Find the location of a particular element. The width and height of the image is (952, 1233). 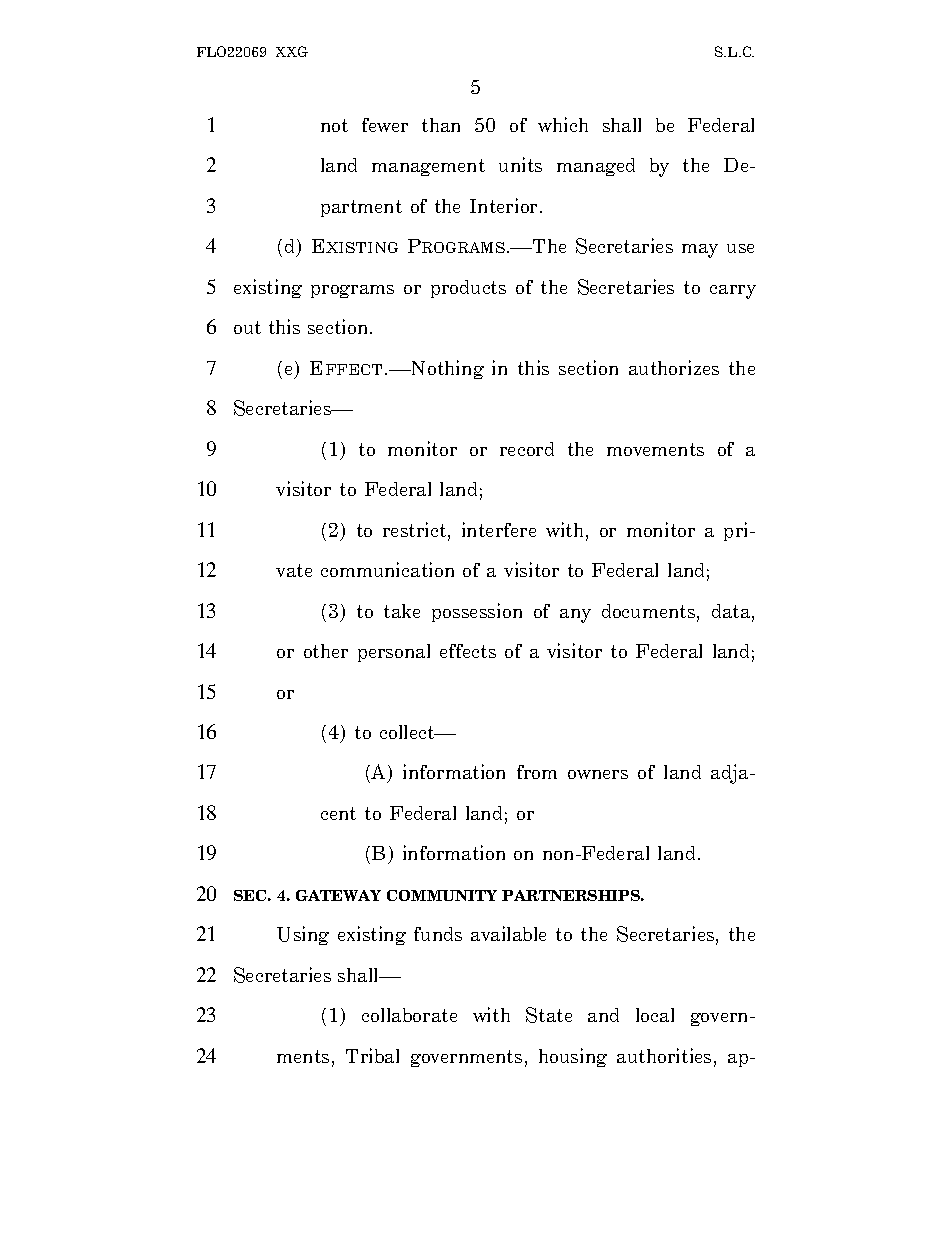

managed is located at coordinates (596, 167).
